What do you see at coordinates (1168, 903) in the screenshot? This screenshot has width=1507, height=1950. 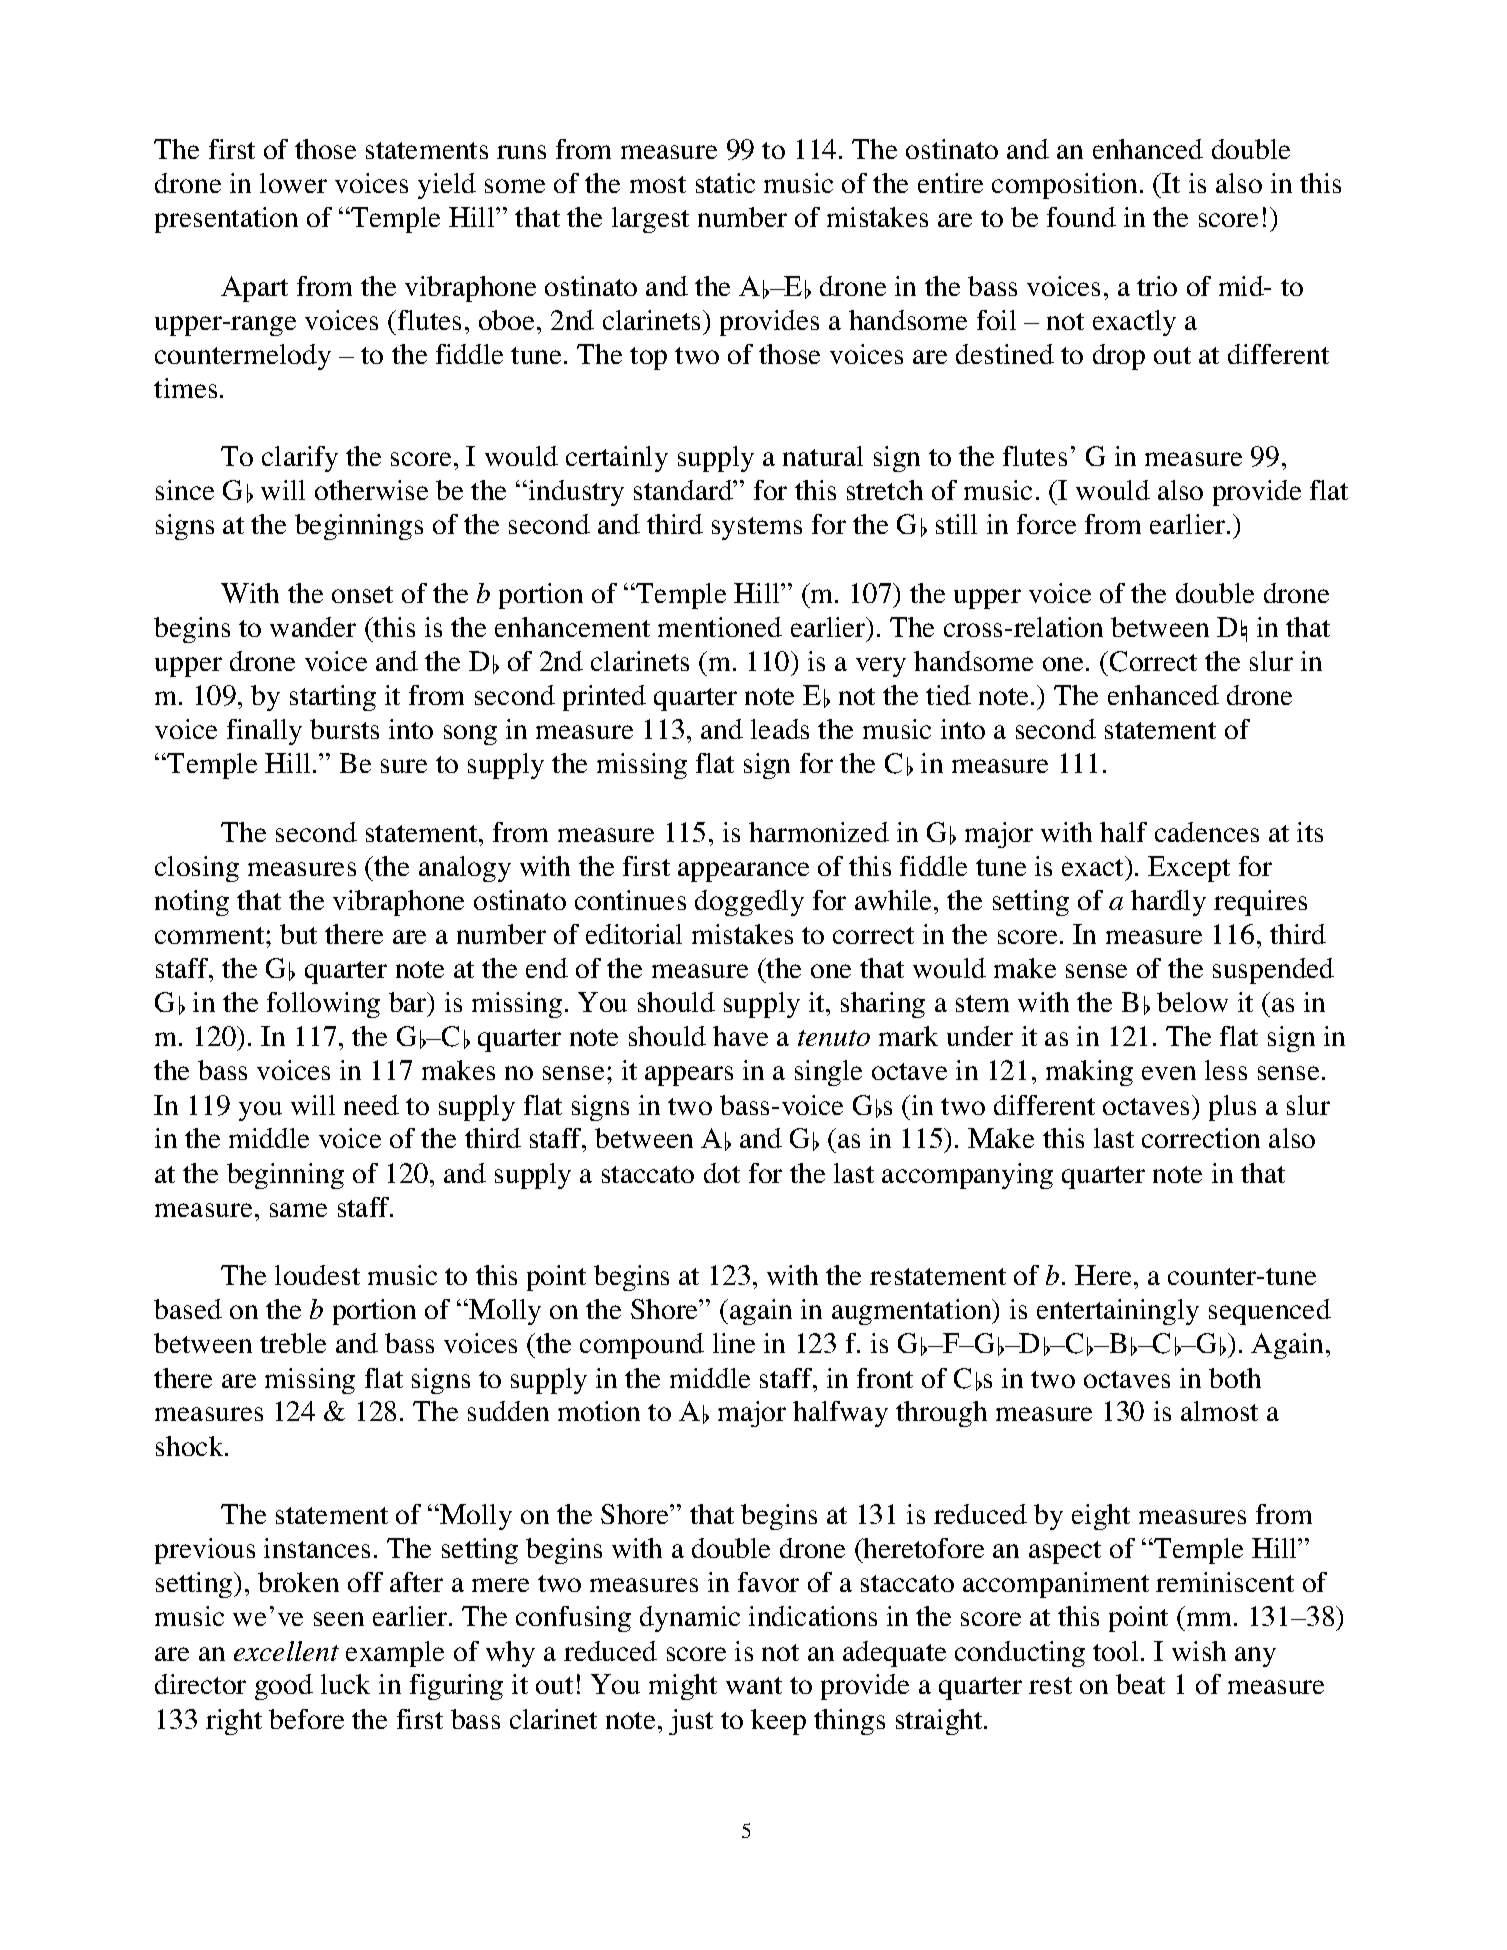 I see `hardly` at bounding box center [1168, 903].
